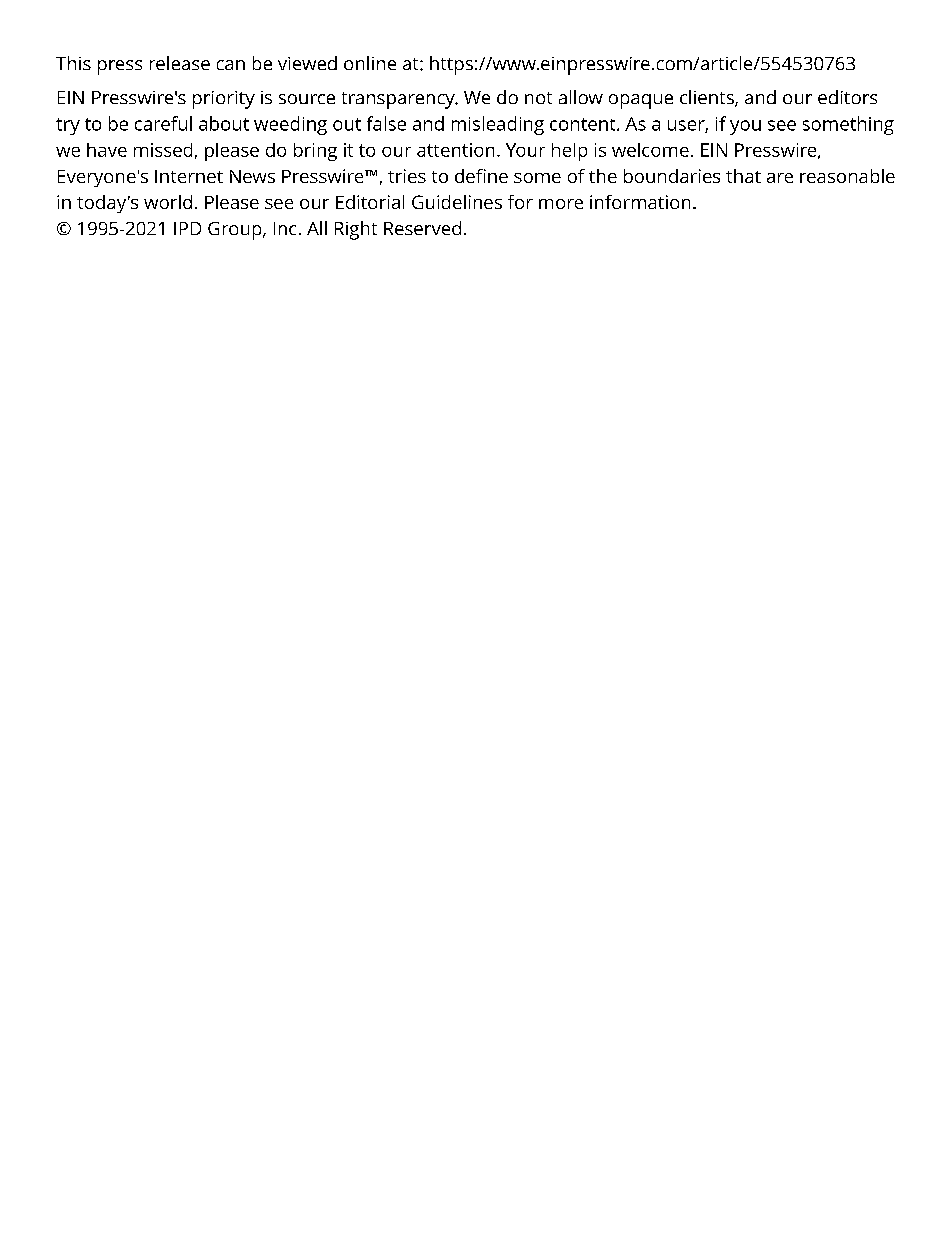 The image size is (952, 1233). What do you see at coordinates (187, 228) in the page?
I see `IPD` at bounding box center [187, 228].
